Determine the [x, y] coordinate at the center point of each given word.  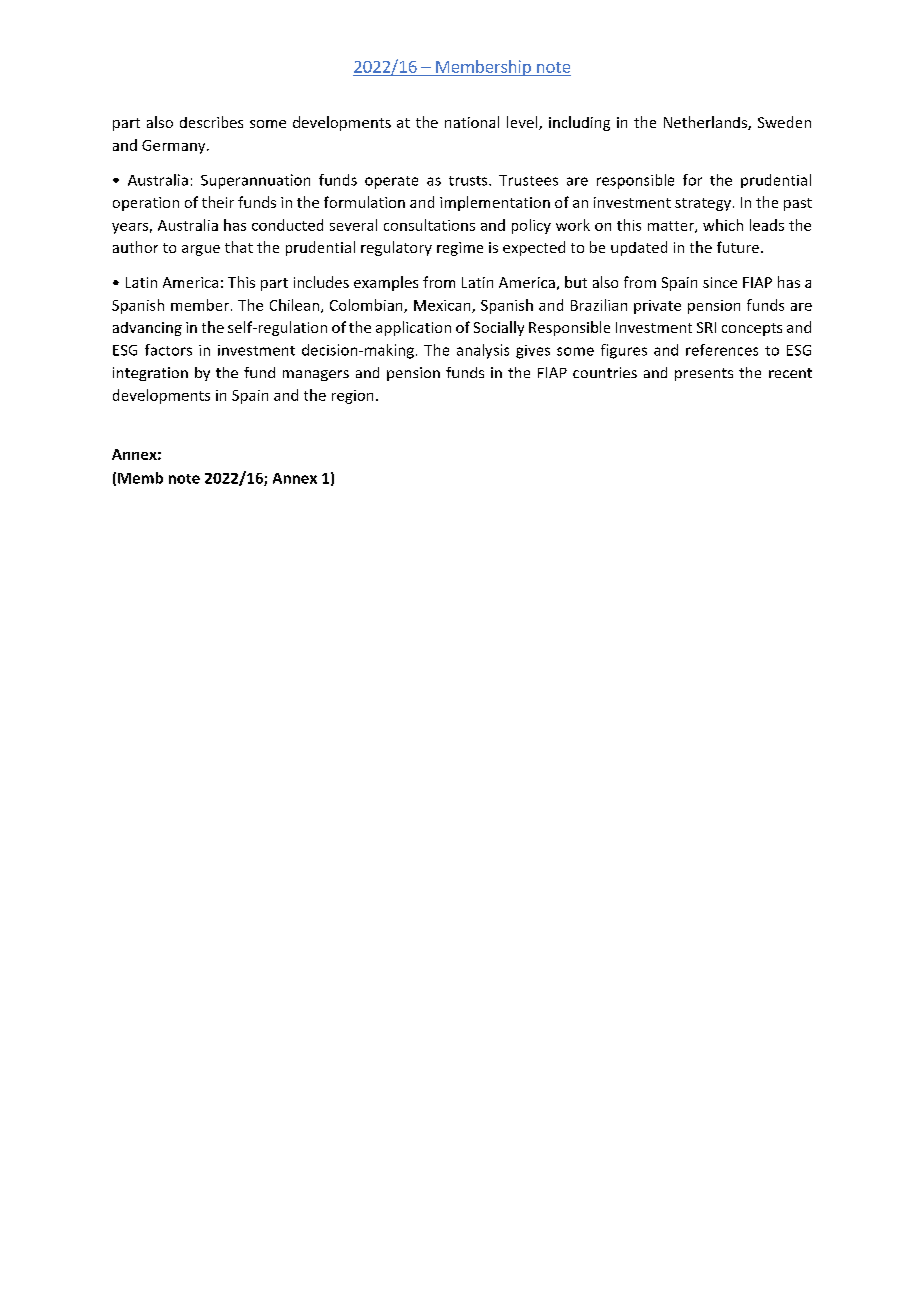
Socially [499, 328]
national [472, 122]
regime [460, 249]
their [218, 202]
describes [211, 122]
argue [201, 250]
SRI [706, 327]
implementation [495, 203]
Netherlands [706, 123]
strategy [703, 204]
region [352, 397]
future [738, 247]
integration [150, 374]
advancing [147, 329]
